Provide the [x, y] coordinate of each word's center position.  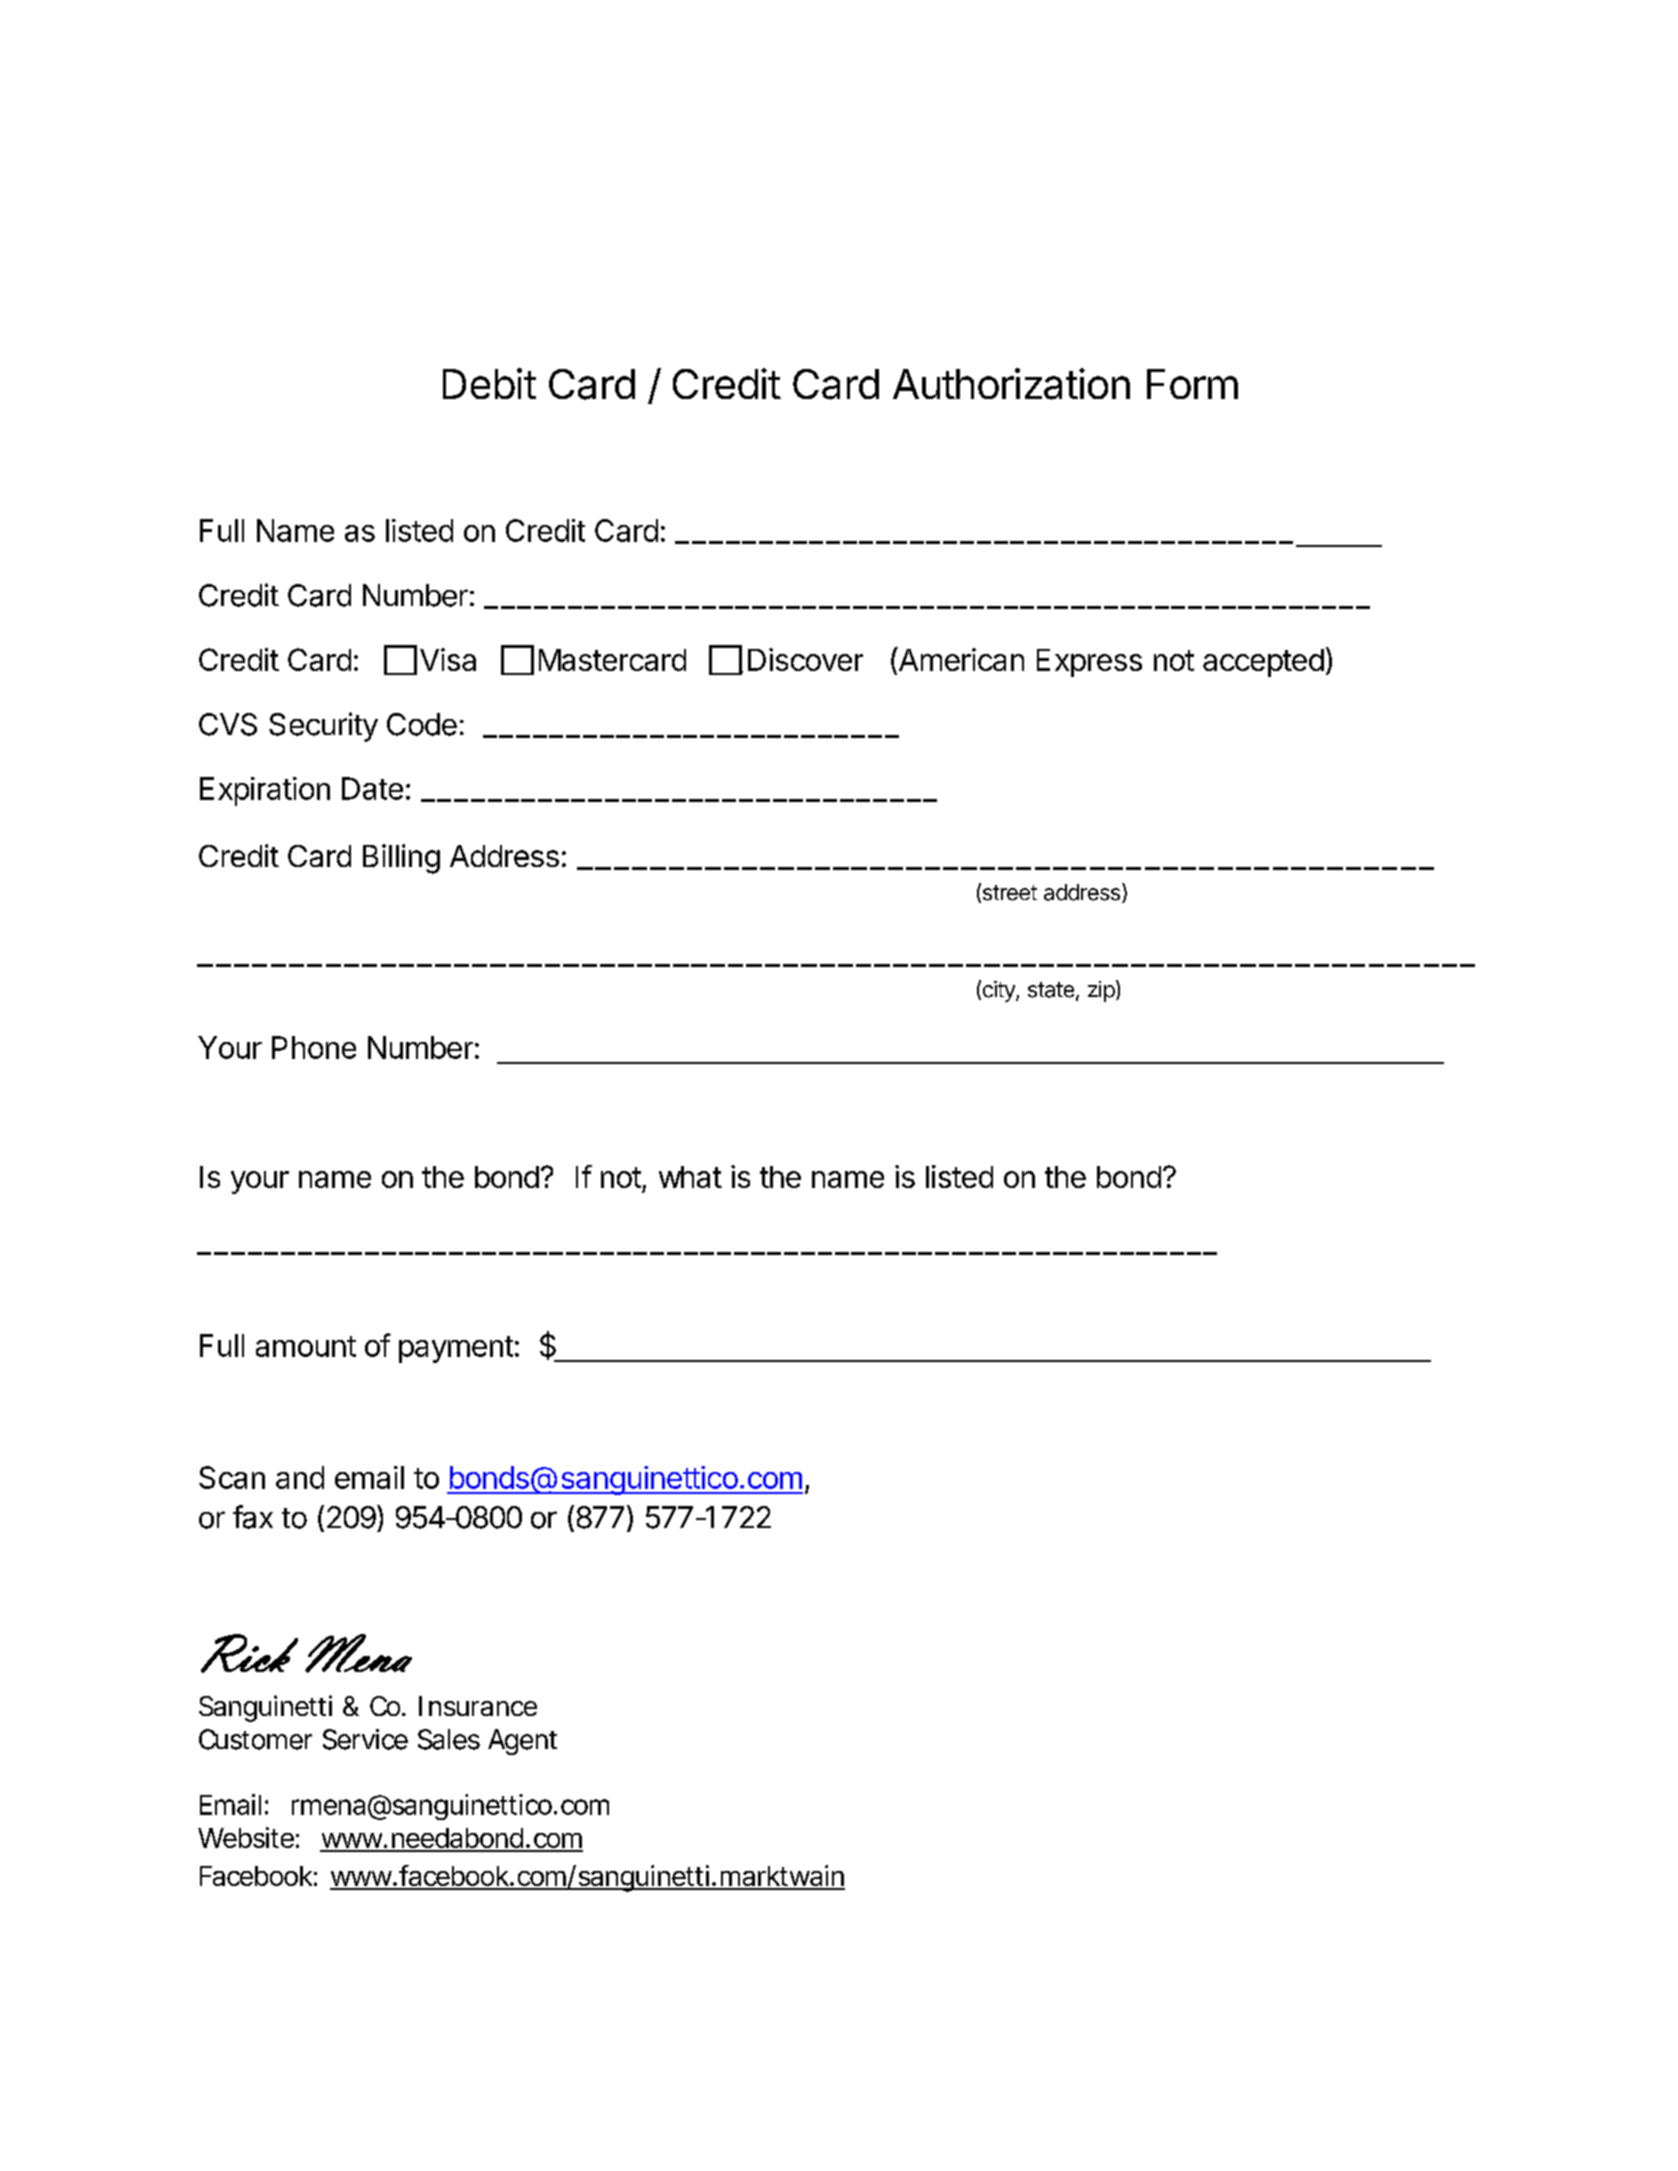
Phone [314, 1047]
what [690, 1177]
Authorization [1011, 384]
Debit [489, 383]
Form [1192, 384]
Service [365, 1739]
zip [1101, 991]
